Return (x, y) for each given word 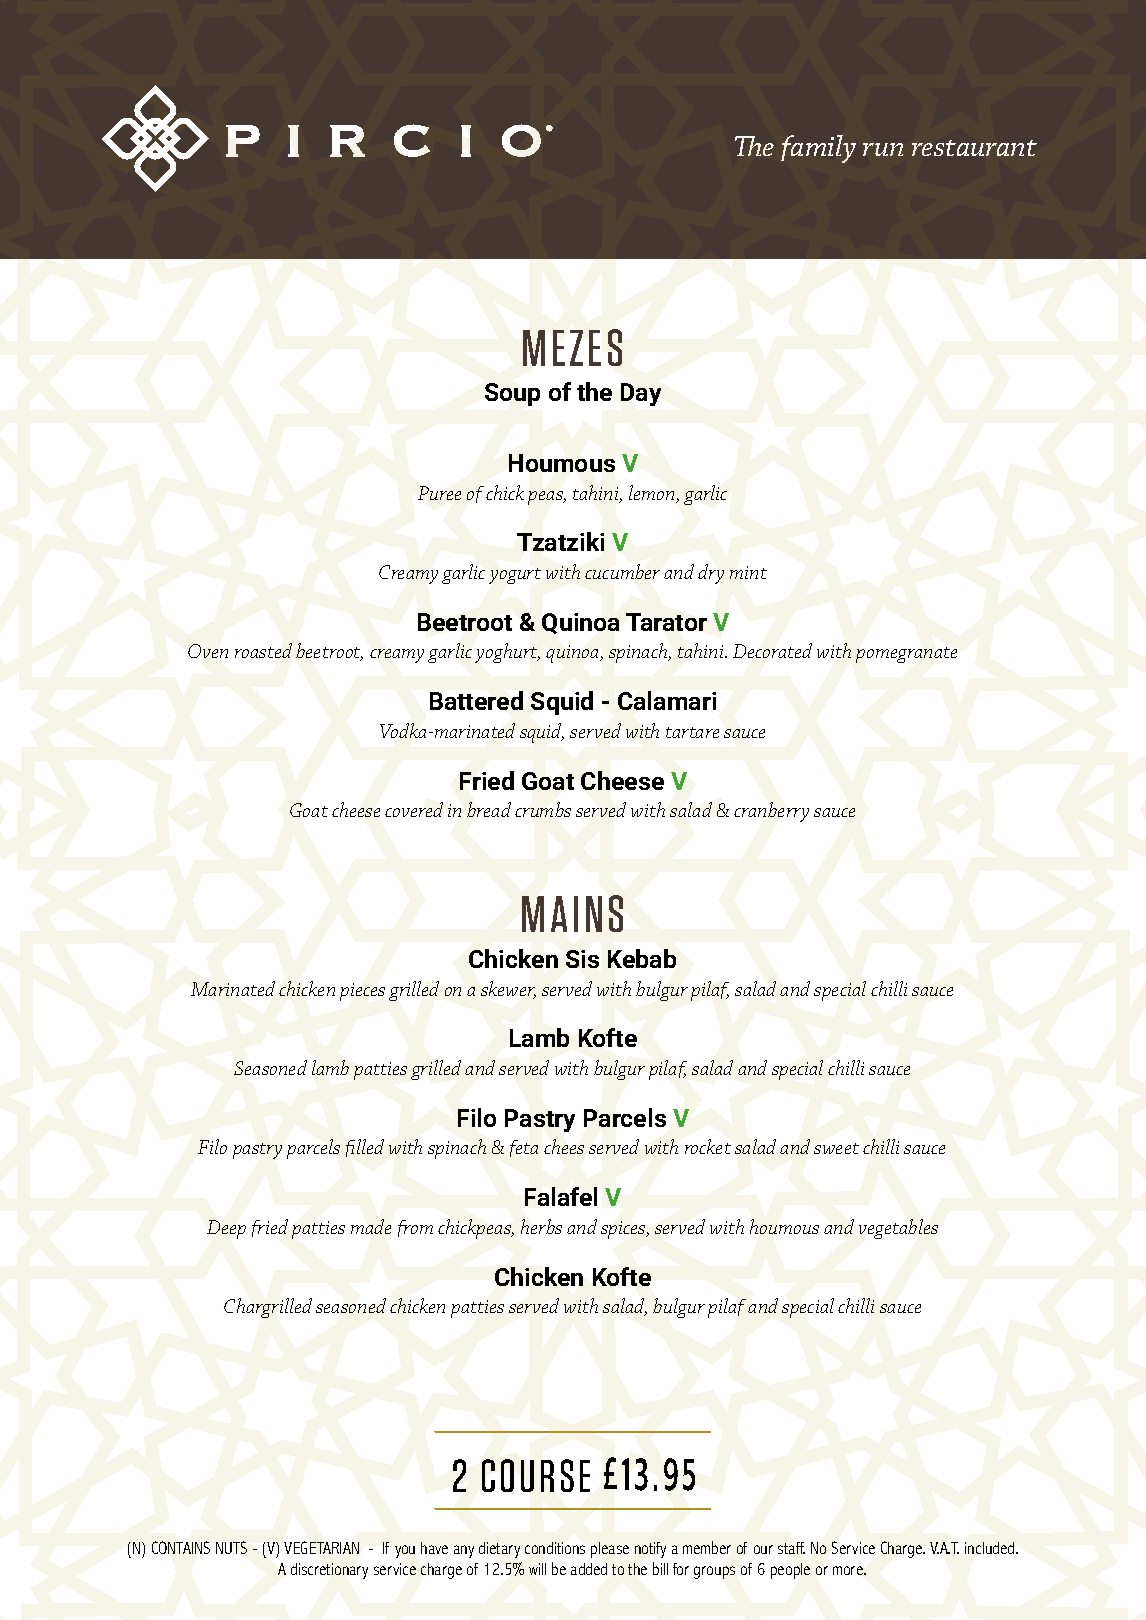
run (883, 149)
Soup (512, 394)
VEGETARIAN (321, 1547)
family (818, 149)
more (849, 1570)
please (610, 1550)
